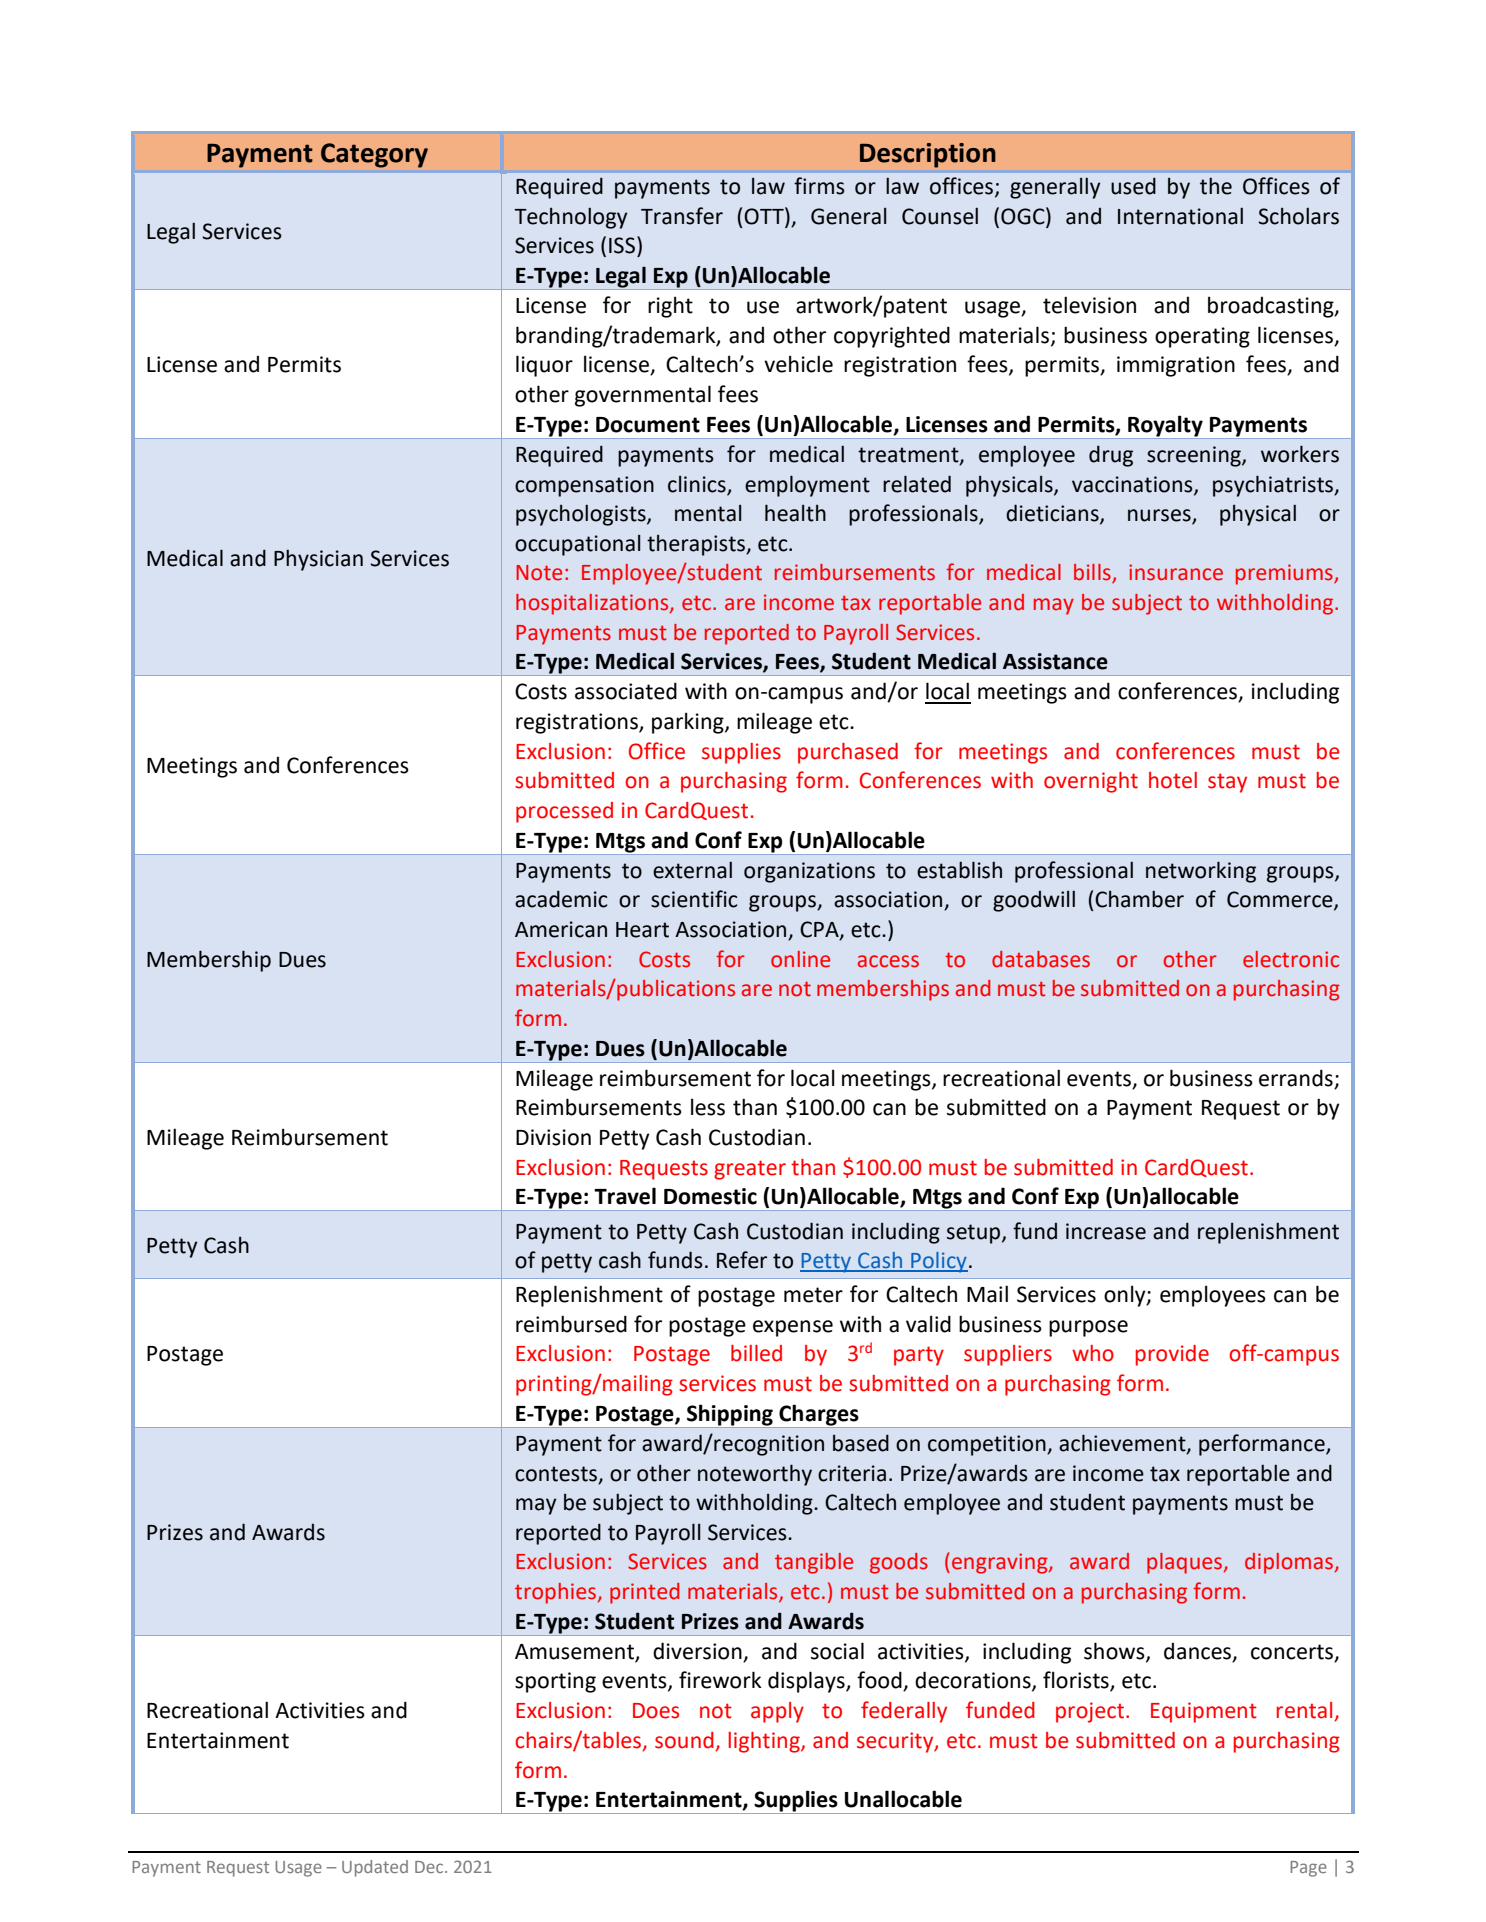  What do you see at coordinates (374, 155) in the screenshot?
I see `Category` at bounding box center [374, 155].
